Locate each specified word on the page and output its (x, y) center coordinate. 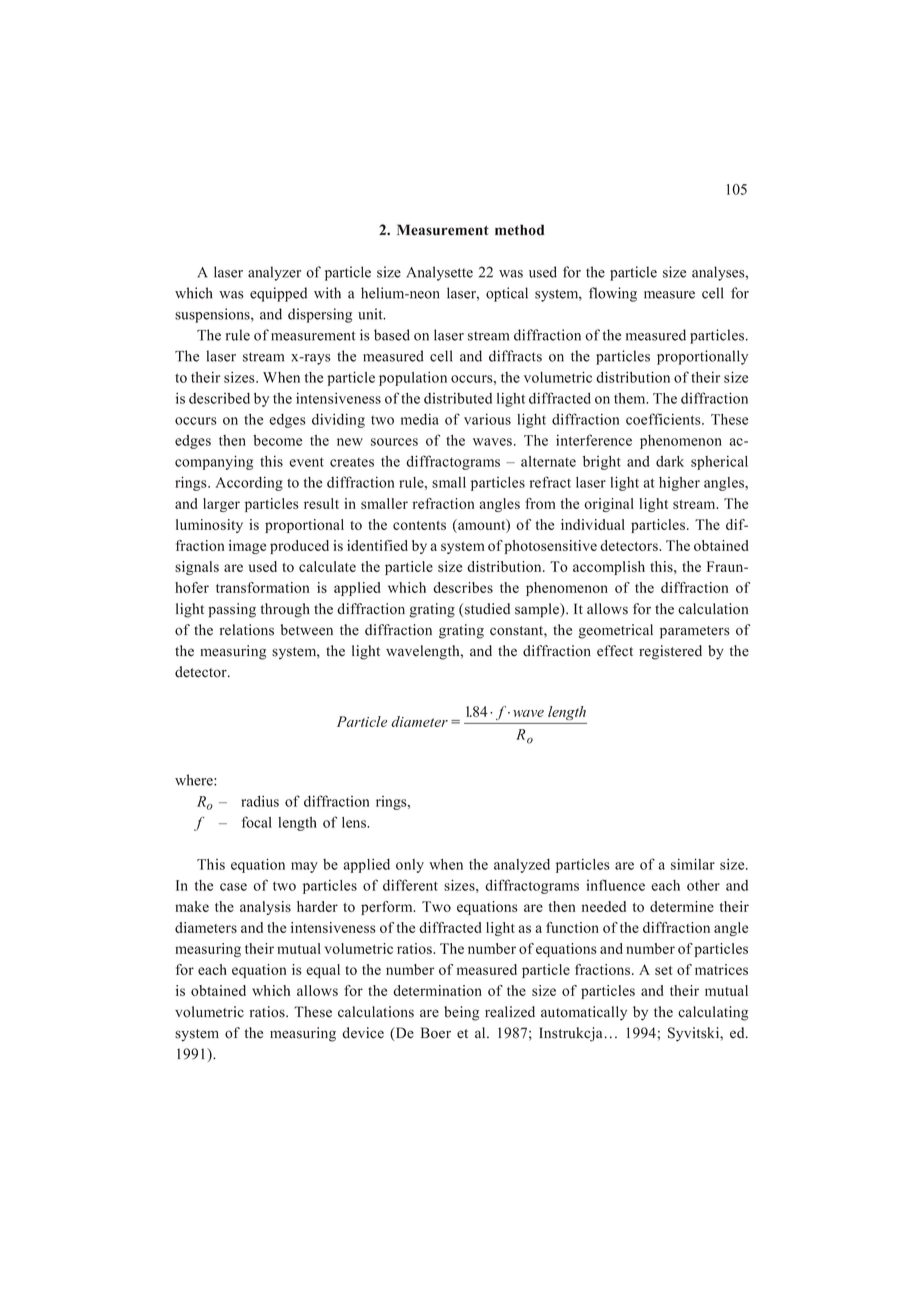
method (520, 230)
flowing (613, 294)
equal (323, 971)
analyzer (274, 273)
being (461, 1013)
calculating (713, 1013)
